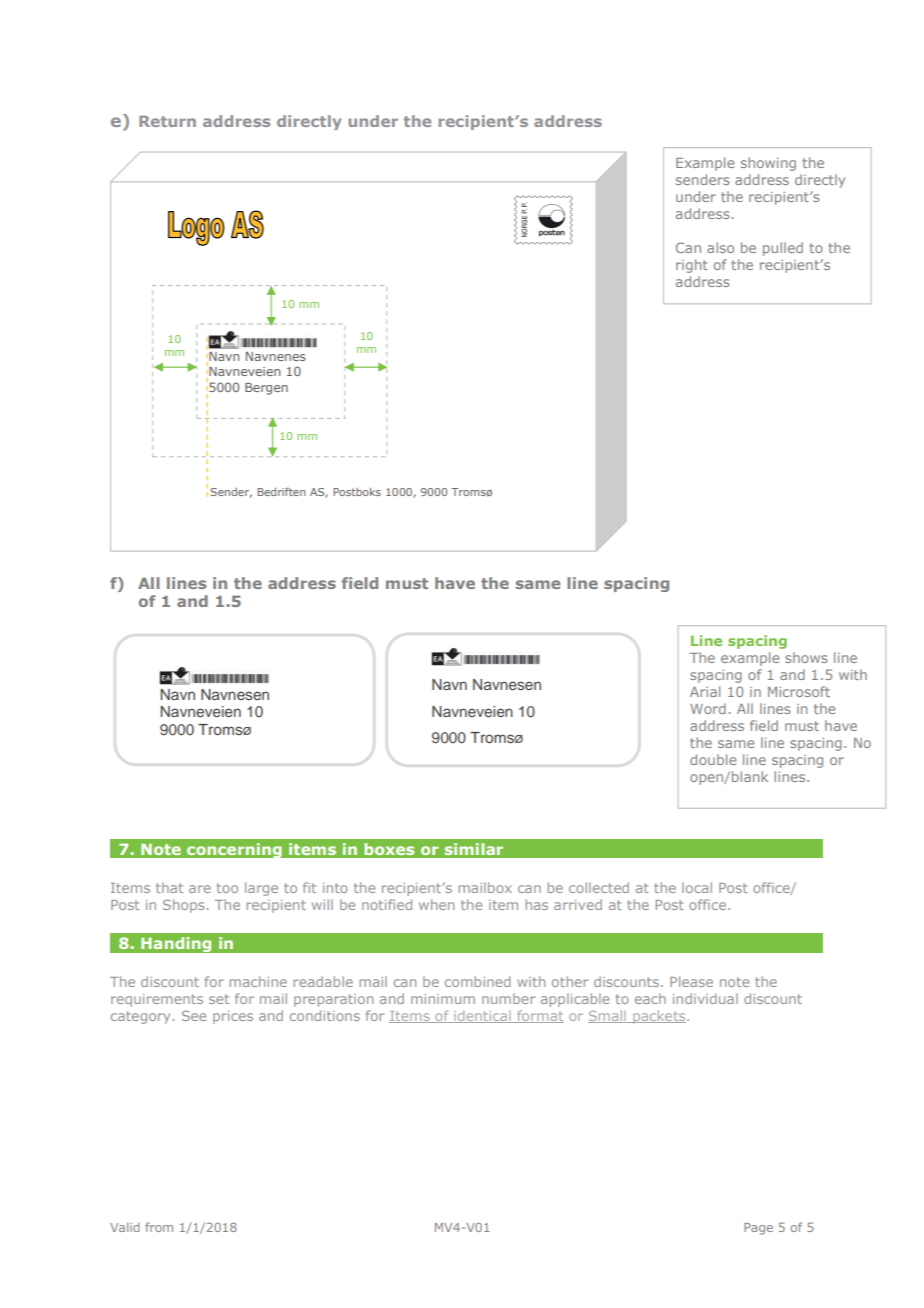  What do you see at coordinates (167, 121) in the page?
I see `Return` at bounding box center [167, 121].
